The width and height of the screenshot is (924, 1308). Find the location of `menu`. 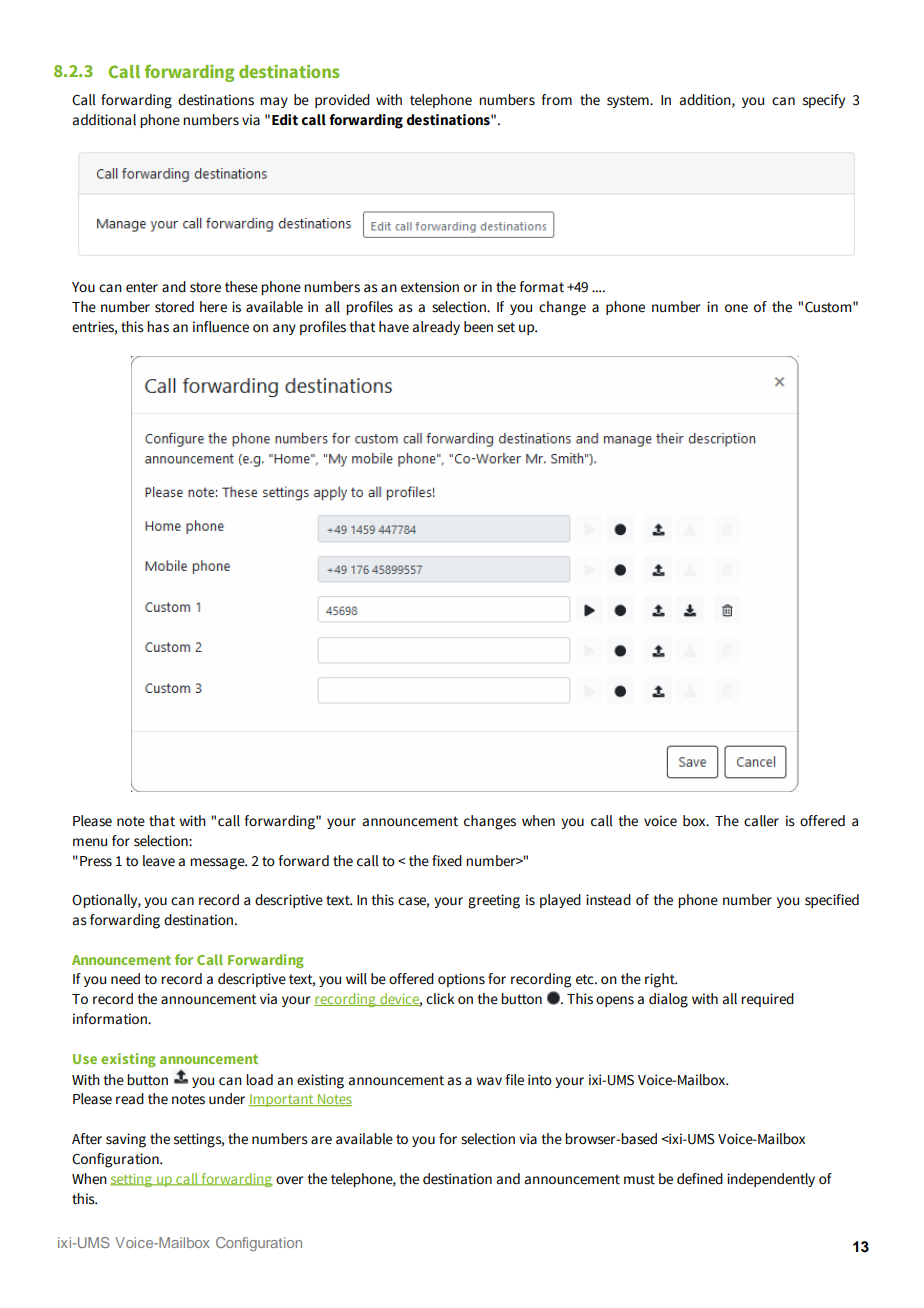

menu is located at coordinates (90, 842).
